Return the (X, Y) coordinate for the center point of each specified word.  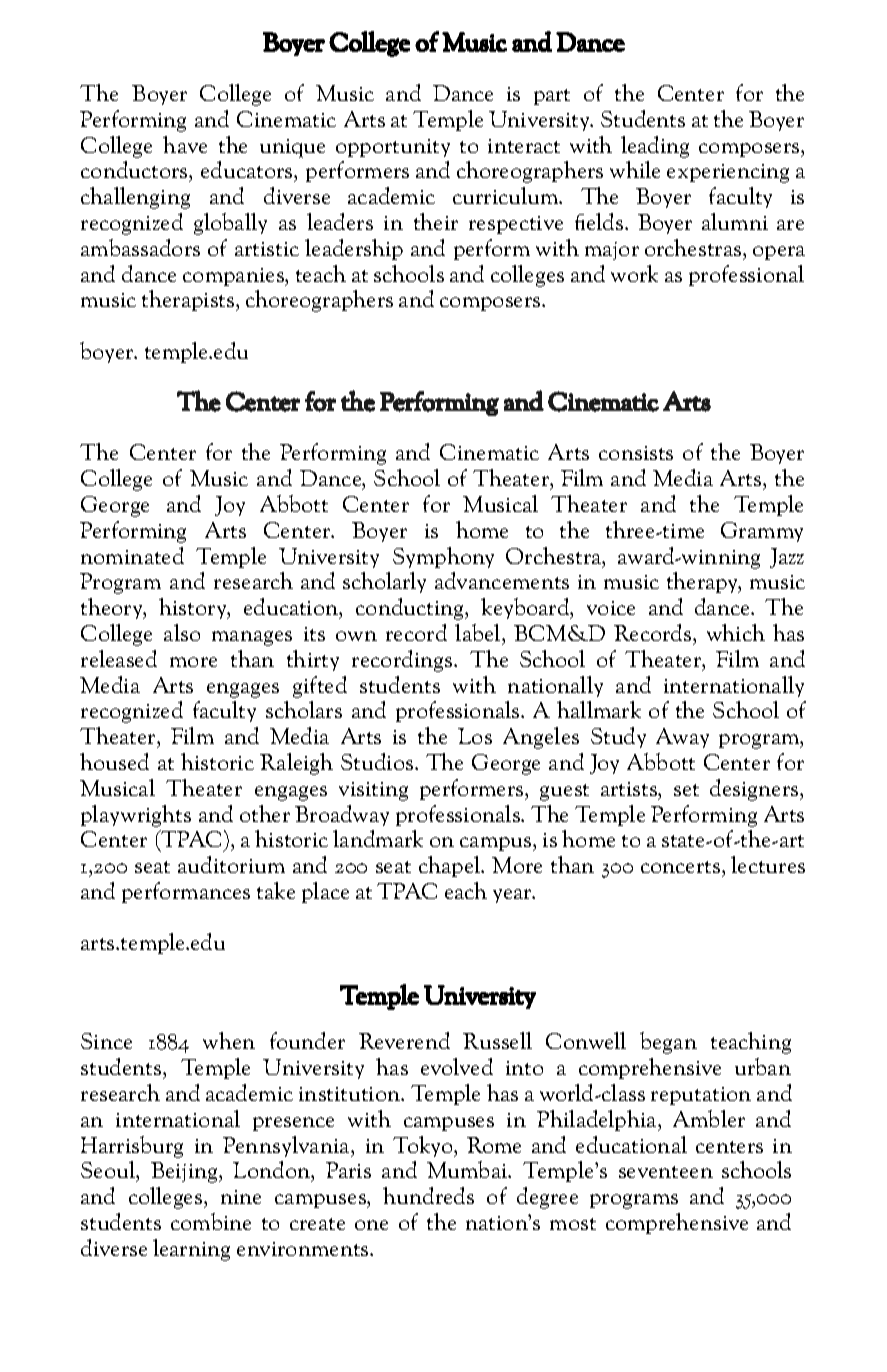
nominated (132, 555)
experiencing (728, 173)
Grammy (762, 532)
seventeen (666, 1172)
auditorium (231, 864)
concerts (682, 869)
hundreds (428, 1195)
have (185, 144)
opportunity (393, 148)
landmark (378, 838)
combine (211, 1221)
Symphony (443, 557)
